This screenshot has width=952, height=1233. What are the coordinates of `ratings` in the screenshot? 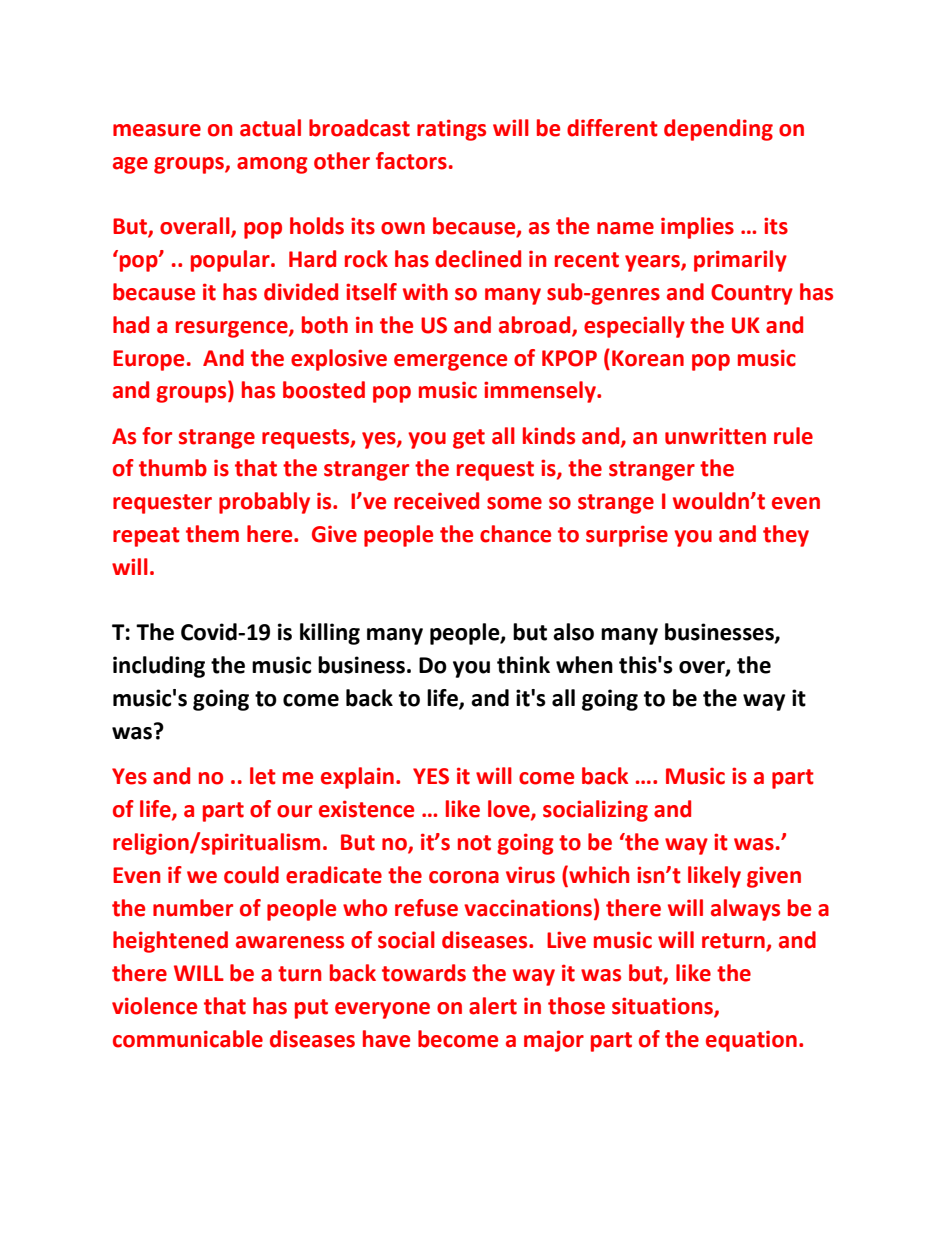 It's located at (451, 130).
